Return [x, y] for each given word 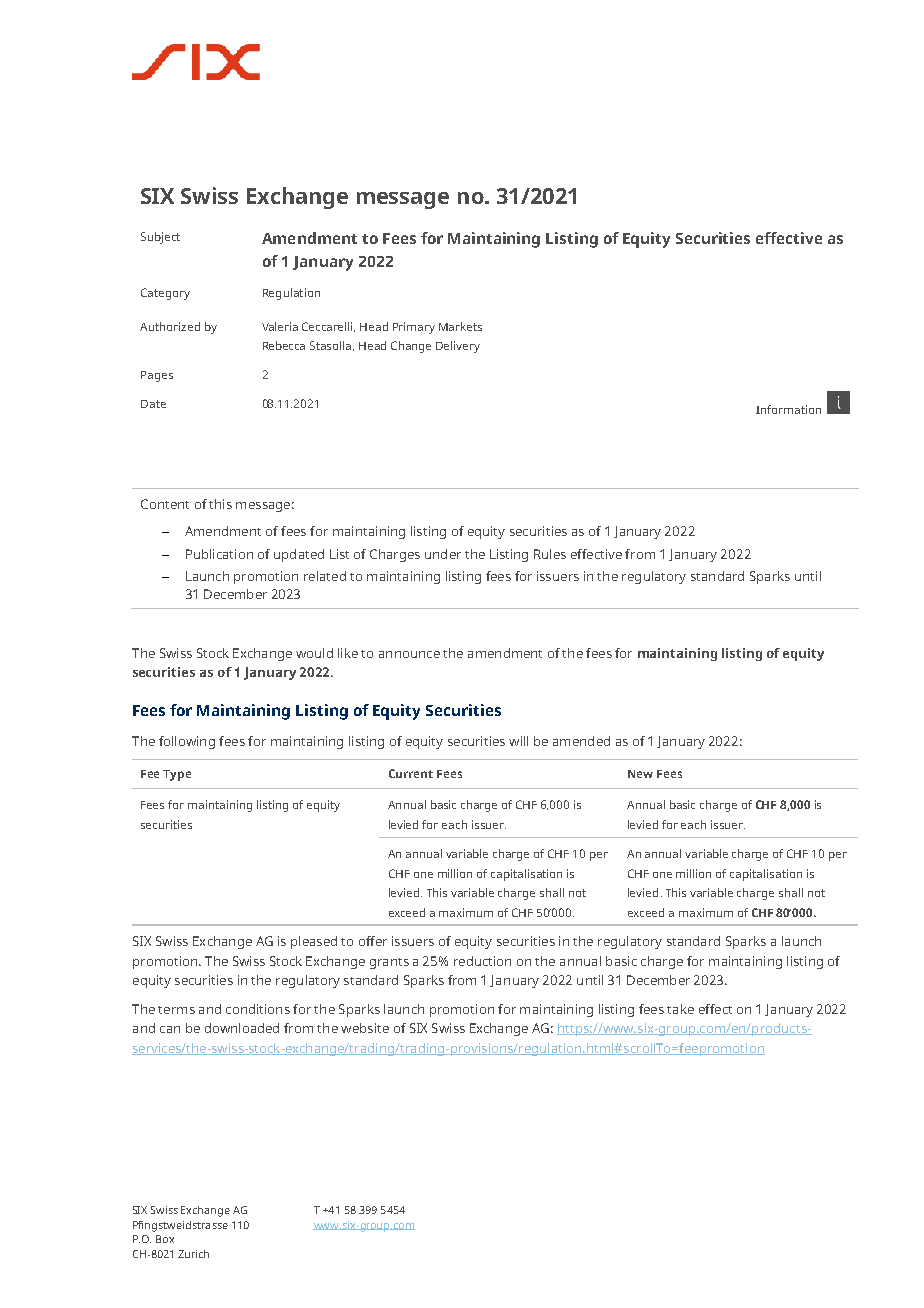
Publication [219, 554]
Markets [460, 326]
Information [788, 409]
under [443, 554]
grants [389, 963]
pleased [314, 942]
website [365, 1028]
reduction [482, 961]
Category [165, 294]
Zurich [193, 1254]
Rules [550, 554]
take [680, 1009]
